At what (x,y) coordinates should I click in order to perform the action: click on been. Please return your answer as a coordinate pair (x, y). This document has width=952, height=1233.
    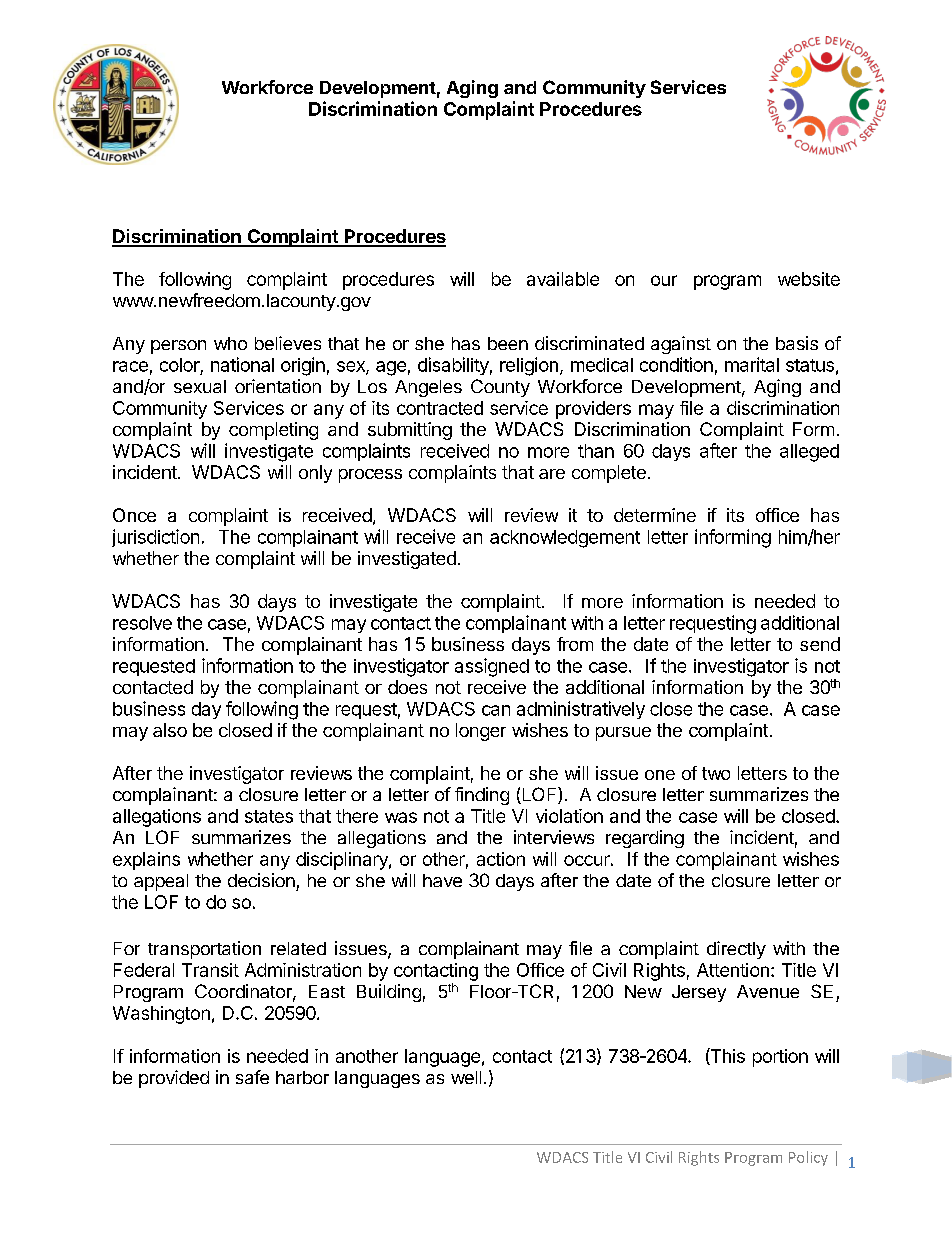
    Looking at the image, I should click on (508, 343).
